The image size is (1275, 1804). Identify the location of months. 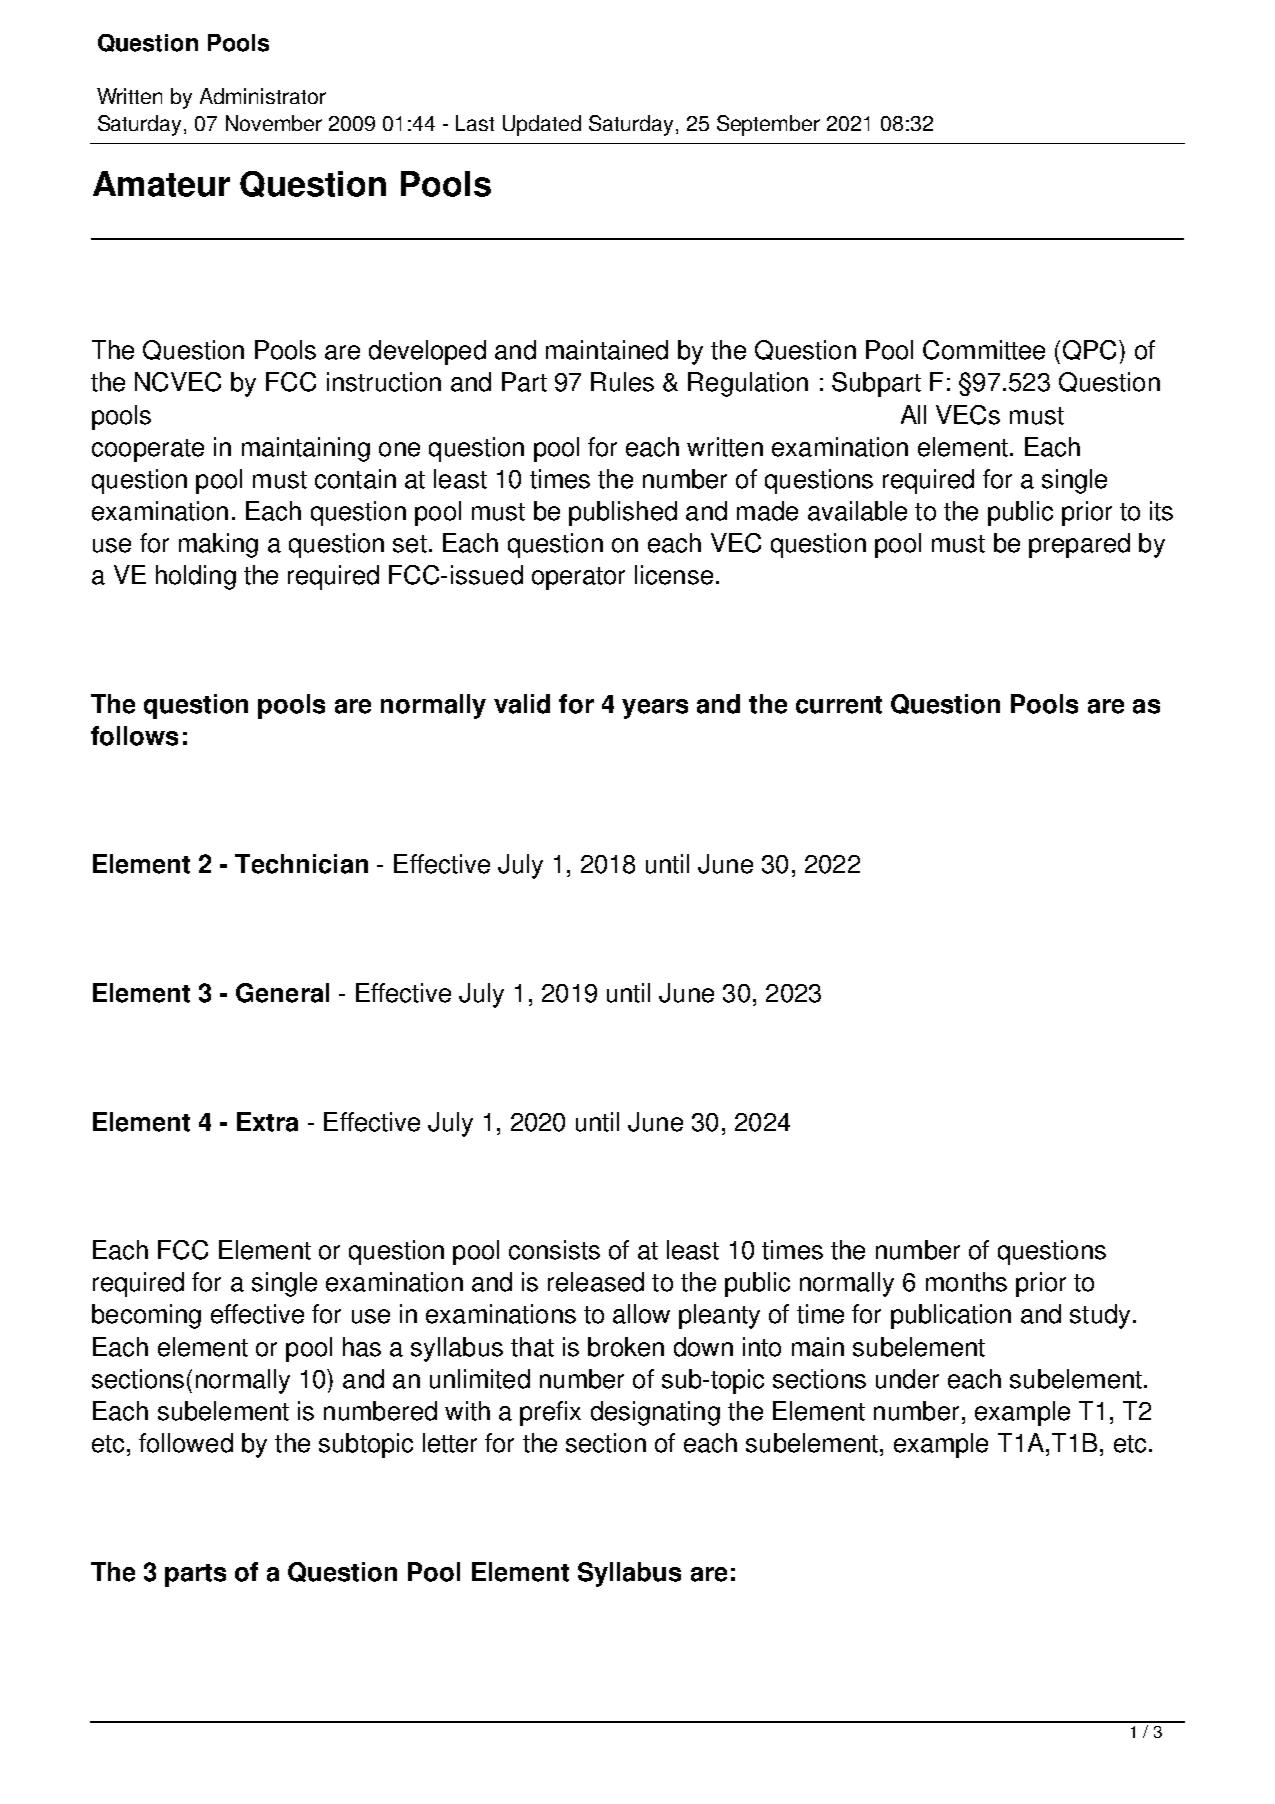
(966, 1282).
